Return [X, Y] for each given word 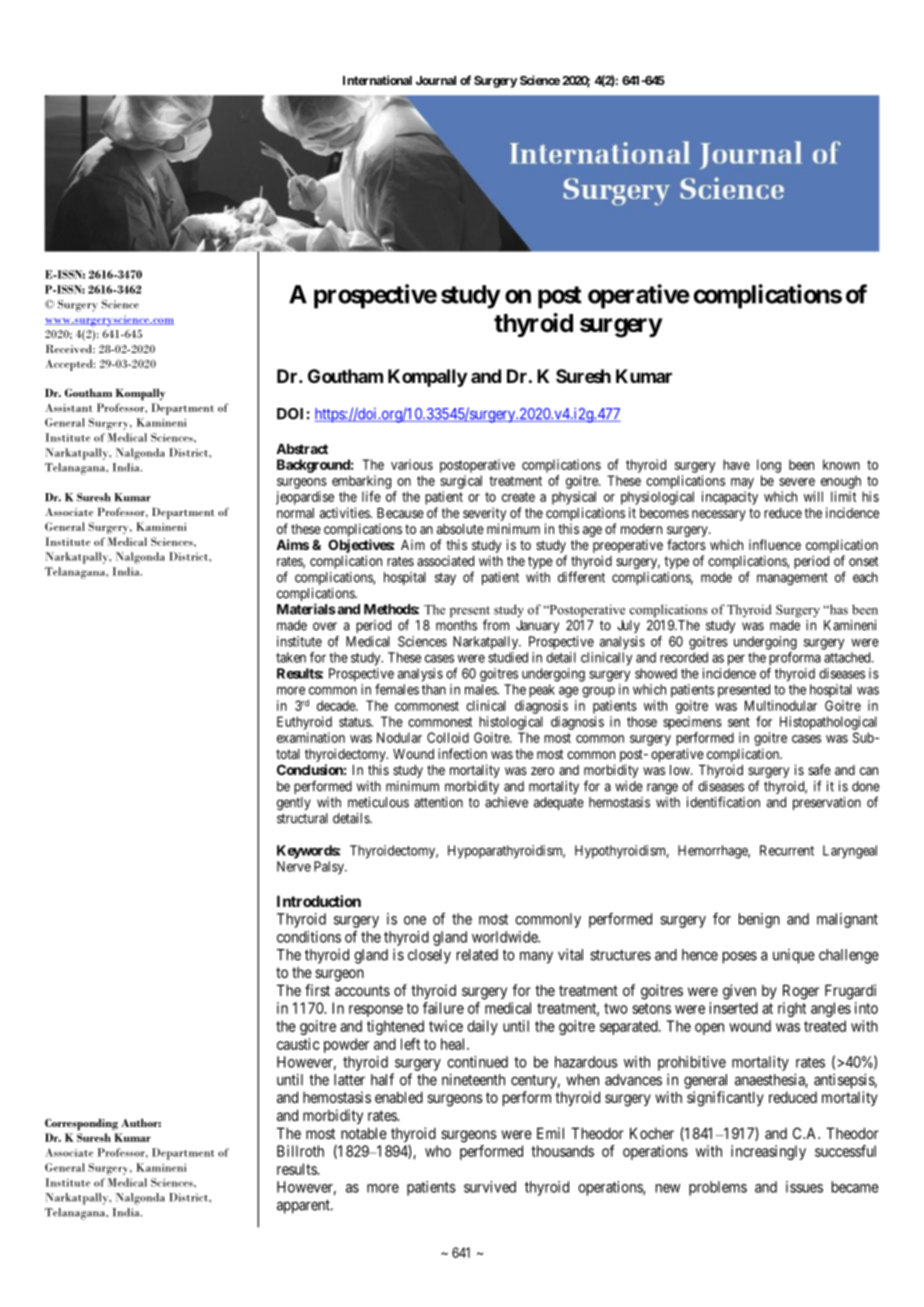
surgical [461, 482]
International [377, 80]
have [736, 464]
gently [294, 803]
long [769, 466]
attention [438, 802]
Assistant [68, 407]
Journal [436, 80]
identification [723, 802]
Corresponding [81, 1124]
